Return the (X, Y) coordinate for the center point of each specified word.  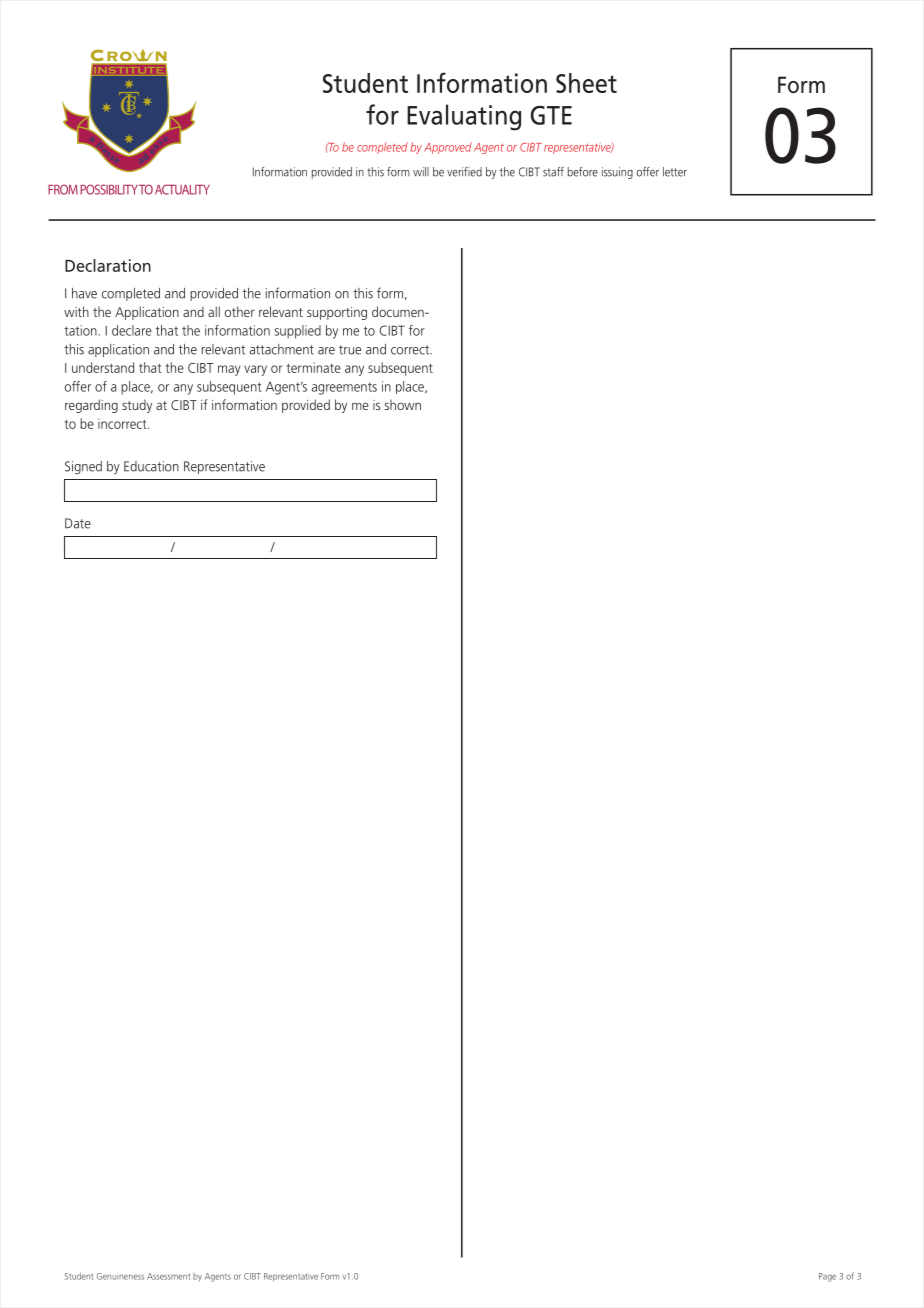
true (350, 350)
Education (151, 466)
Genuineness (120, 1276)
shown (402, 404)
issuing (617, 173)
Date (78, 523)
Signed (83, 467)
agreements (344, 388)
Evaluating (464, 117)
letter (675, 172)
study (137, 406)
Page (827, 1277)
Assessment (168, 1276)
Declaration (108, 265)
